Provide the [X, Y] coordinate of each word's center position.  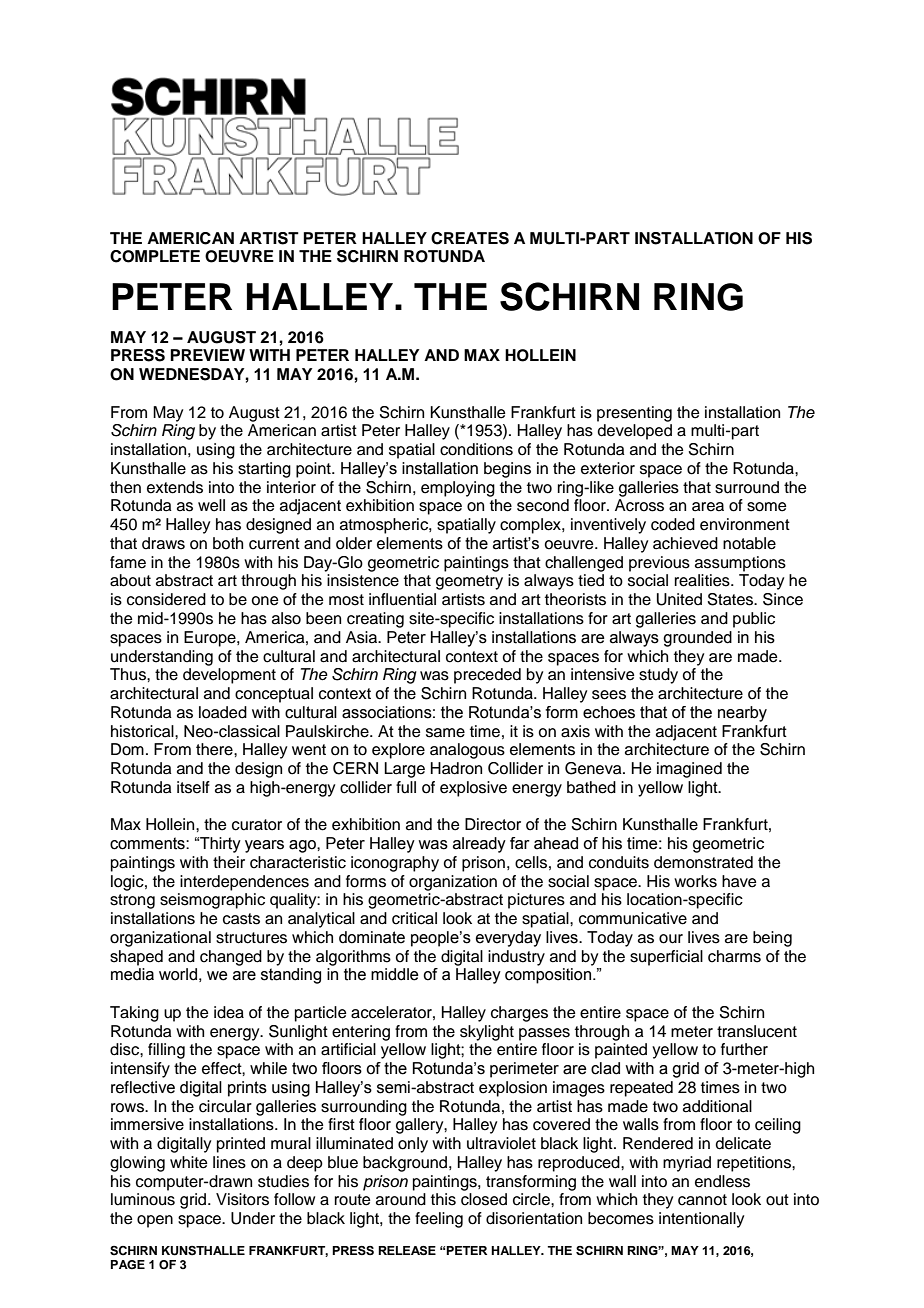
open [155, 1221]
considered [166, 599]
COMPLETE [155, 256]
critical [414, 918]
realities [703, 580]
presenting [634, 414]
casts [241, 919]
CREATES [470, 238]
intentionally [701, 1220]
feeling [439, 1220]
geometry [469, 582]
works [695, 881]
